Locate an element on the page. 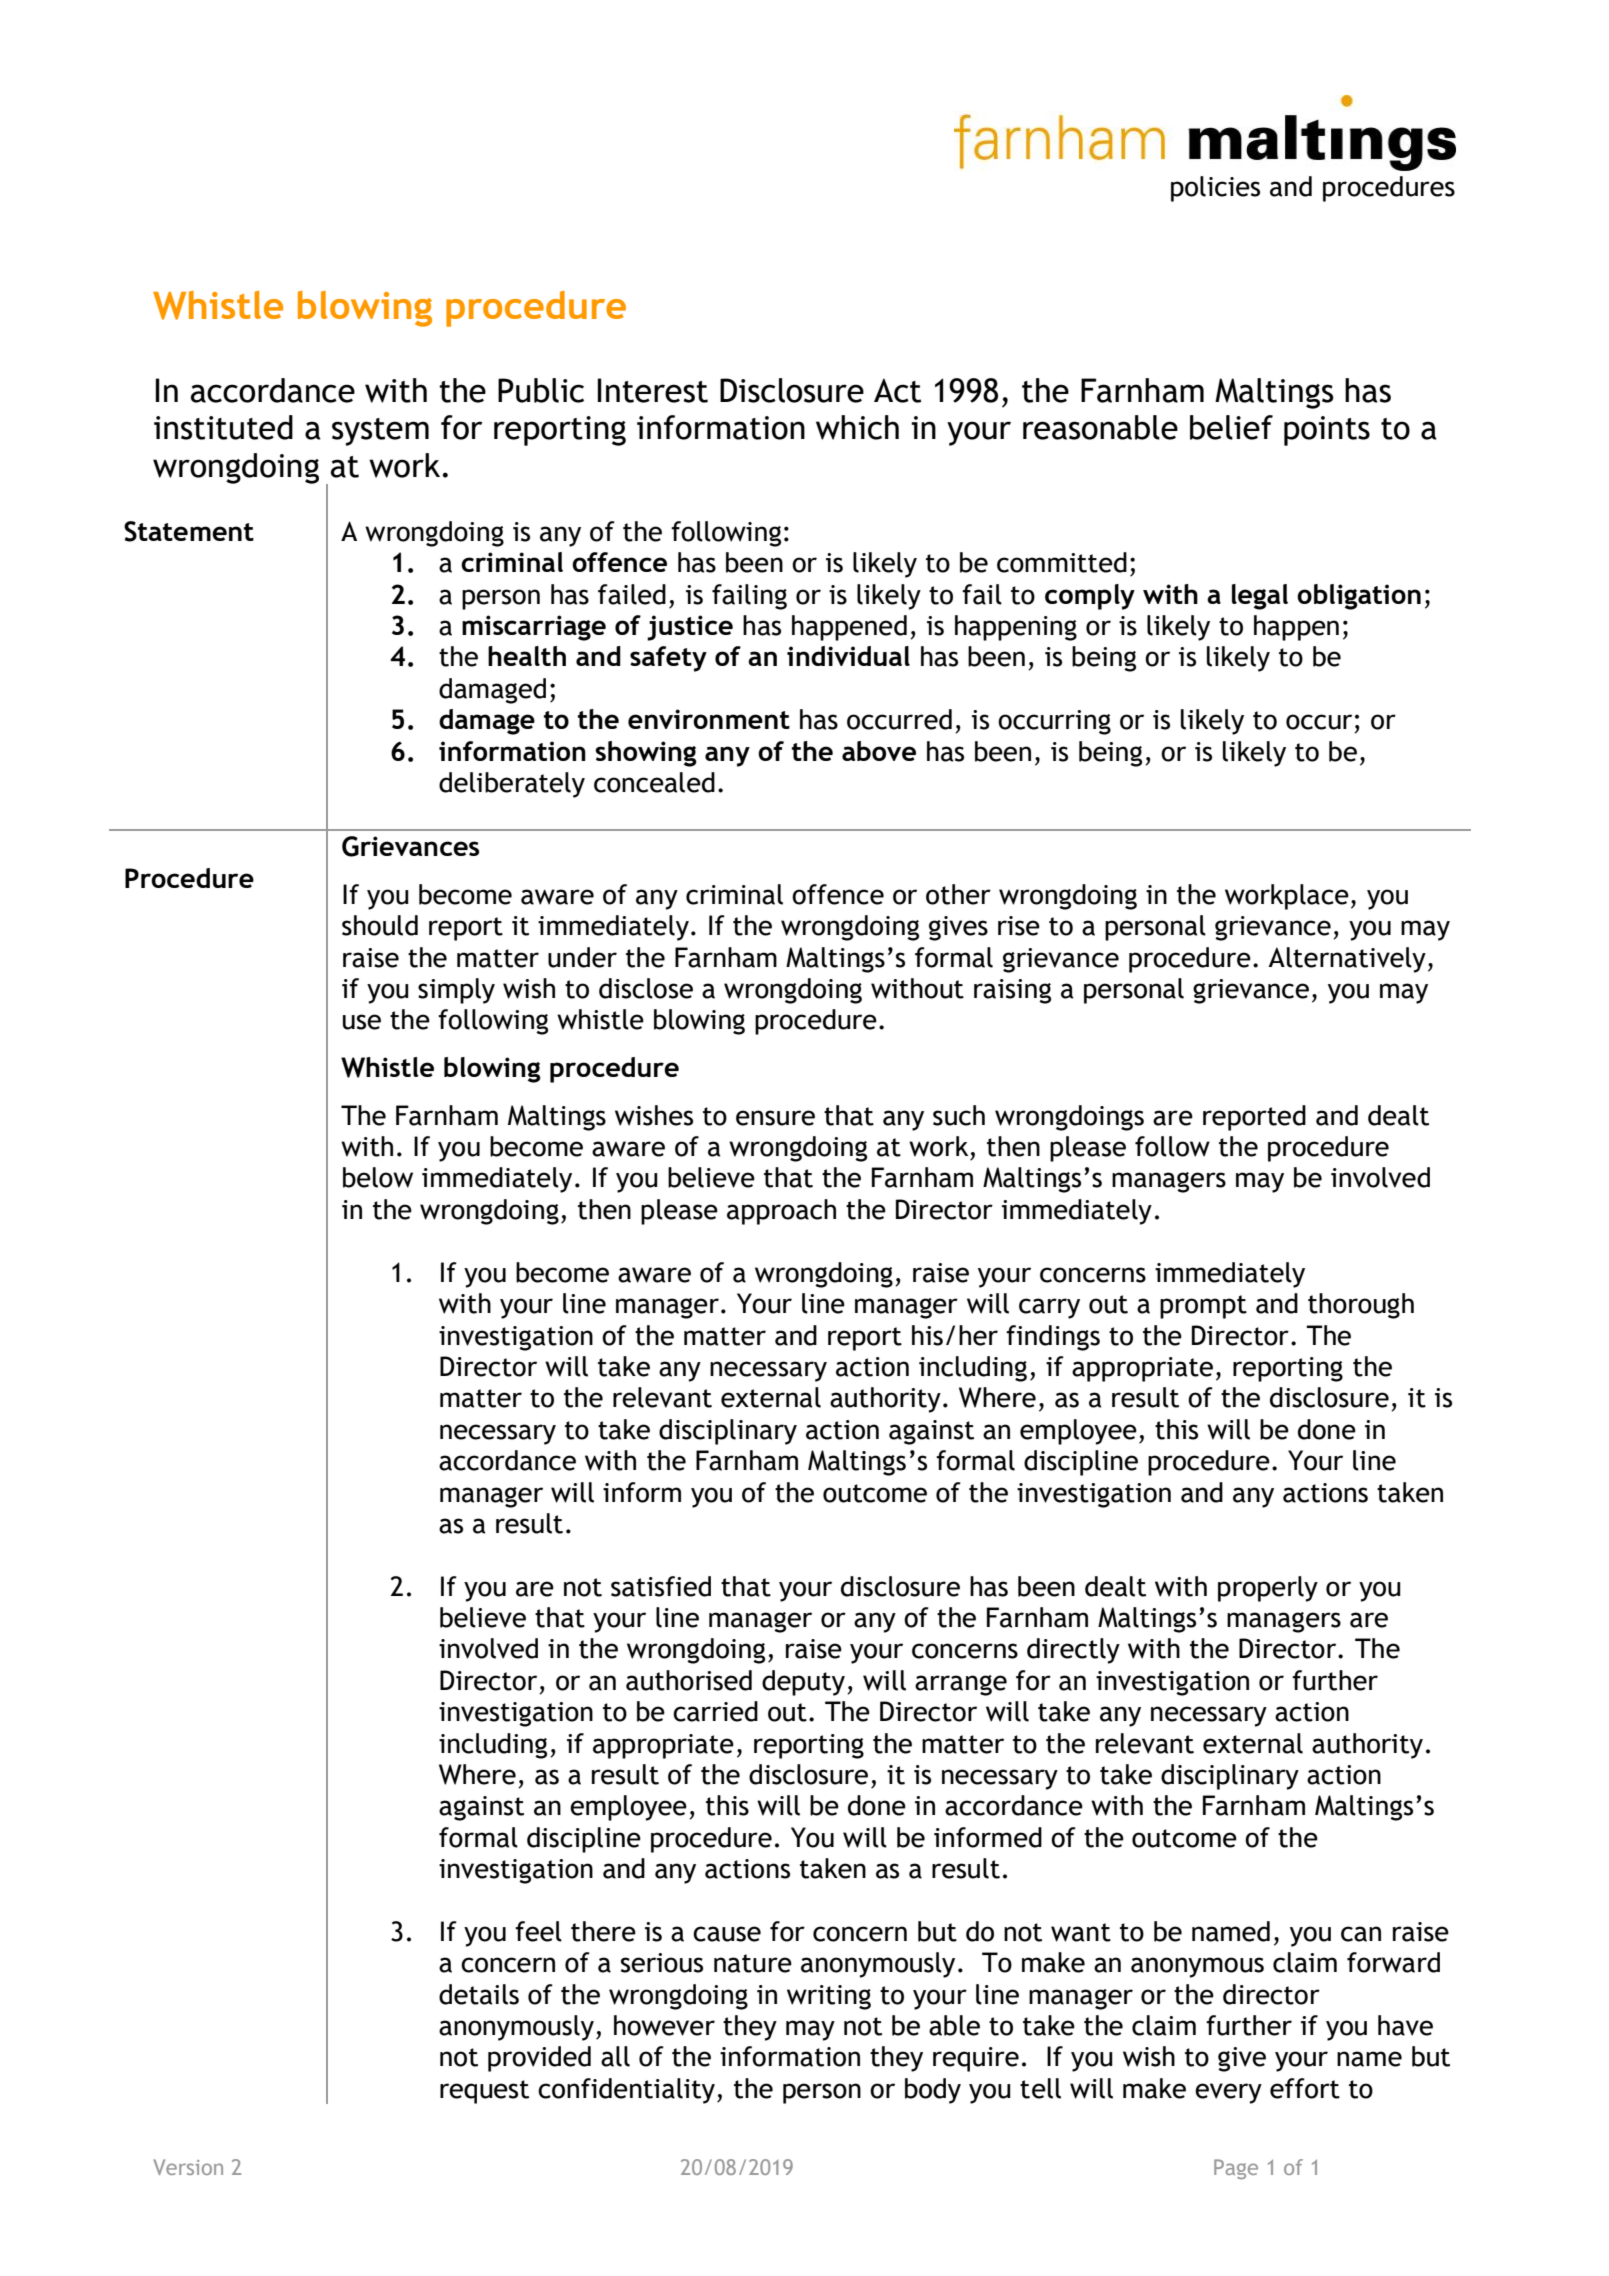 This page has height=2276, width=1609. Interest is located at coordinates (653, 390).
